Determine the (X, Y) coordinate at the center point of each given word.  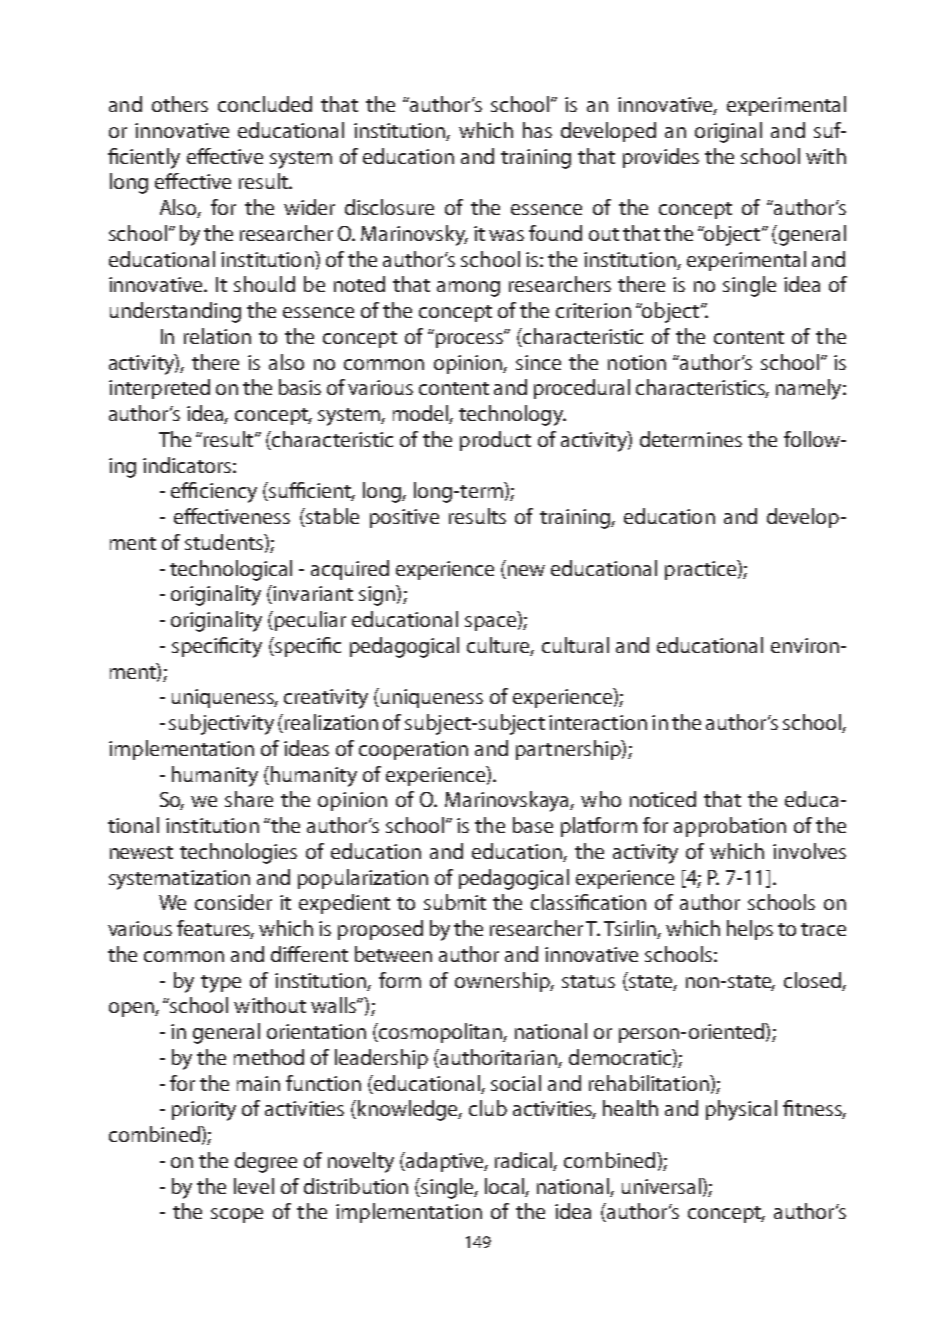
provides (661, 158)
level (254, 1186)
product (495, 441)
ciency (228, 493)
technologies (238, 853)
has (537, 130)
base (533, 825)
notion (637, 362)
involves (809, 851)
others (180, 104)
